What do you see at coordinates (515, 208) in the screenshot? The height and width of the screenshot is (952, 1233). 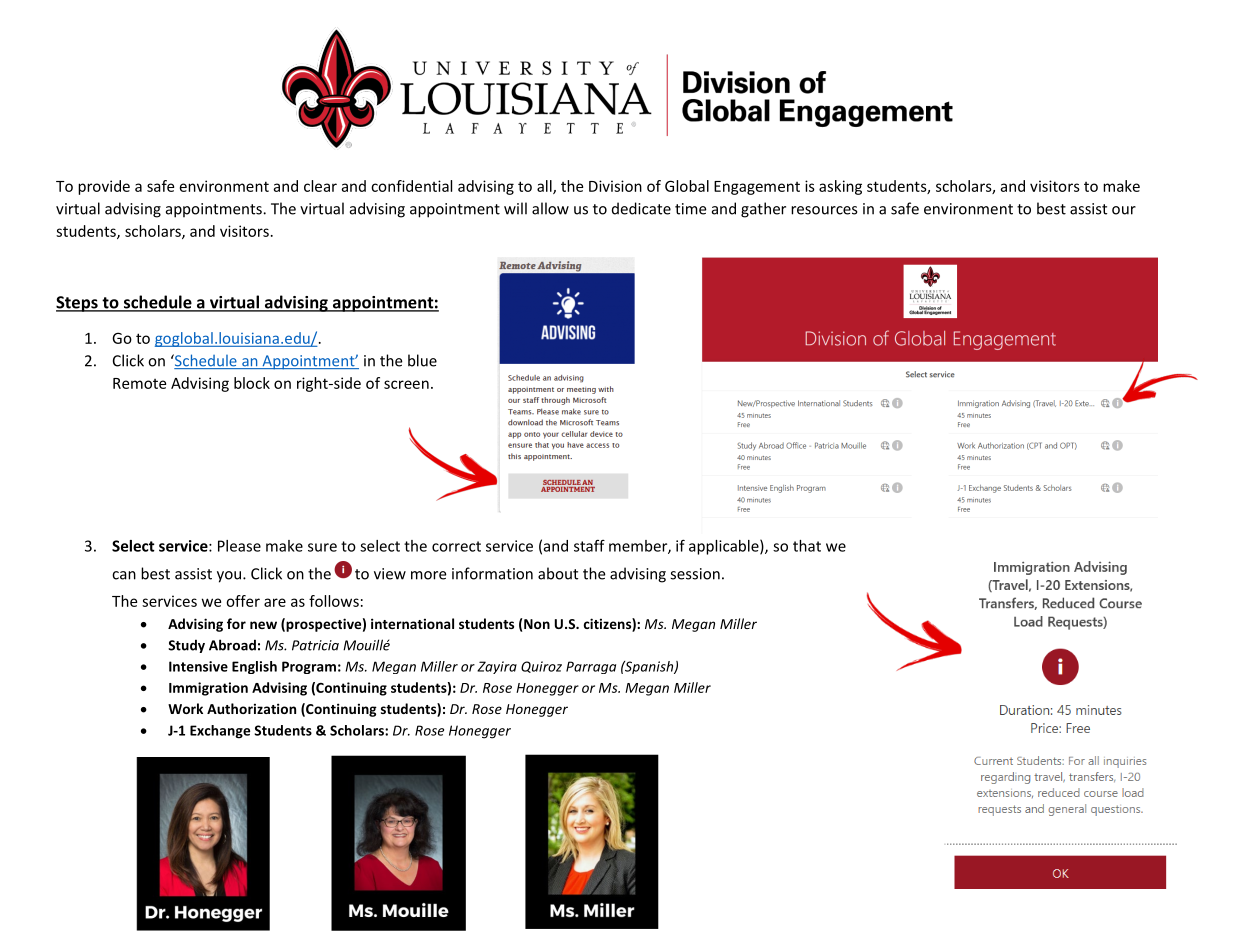 I see `will` at bounding box center [515, 208].
